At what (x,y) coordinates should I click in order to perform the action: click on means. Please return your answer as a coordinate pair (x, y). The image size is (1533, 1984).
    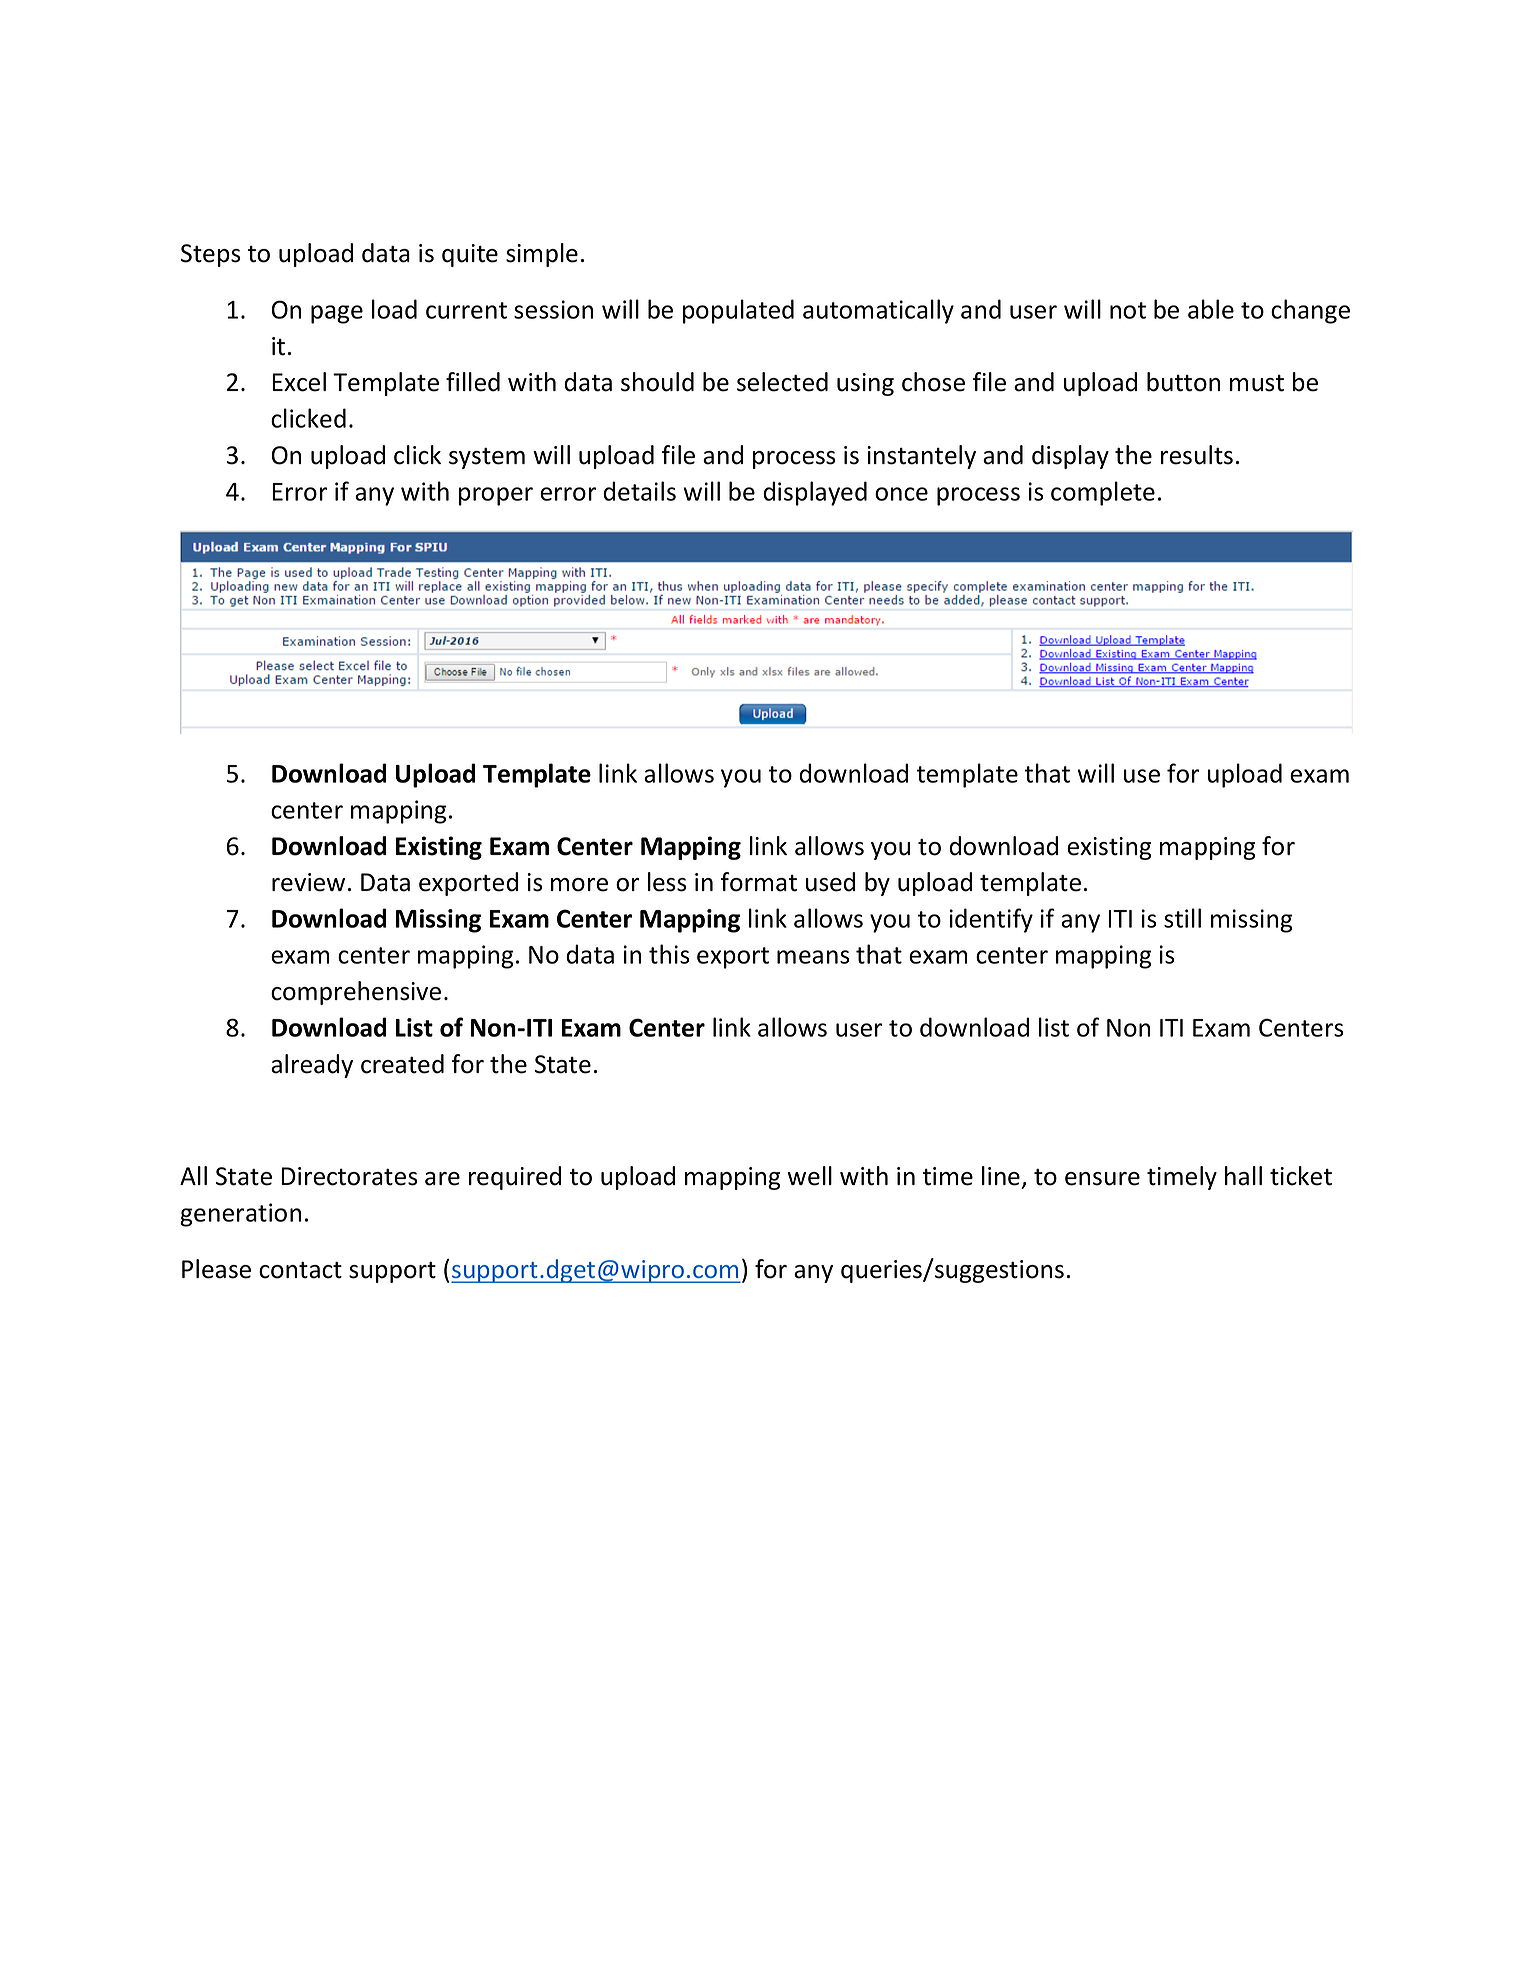
    Looking at the image, I should click on (813, 957).
